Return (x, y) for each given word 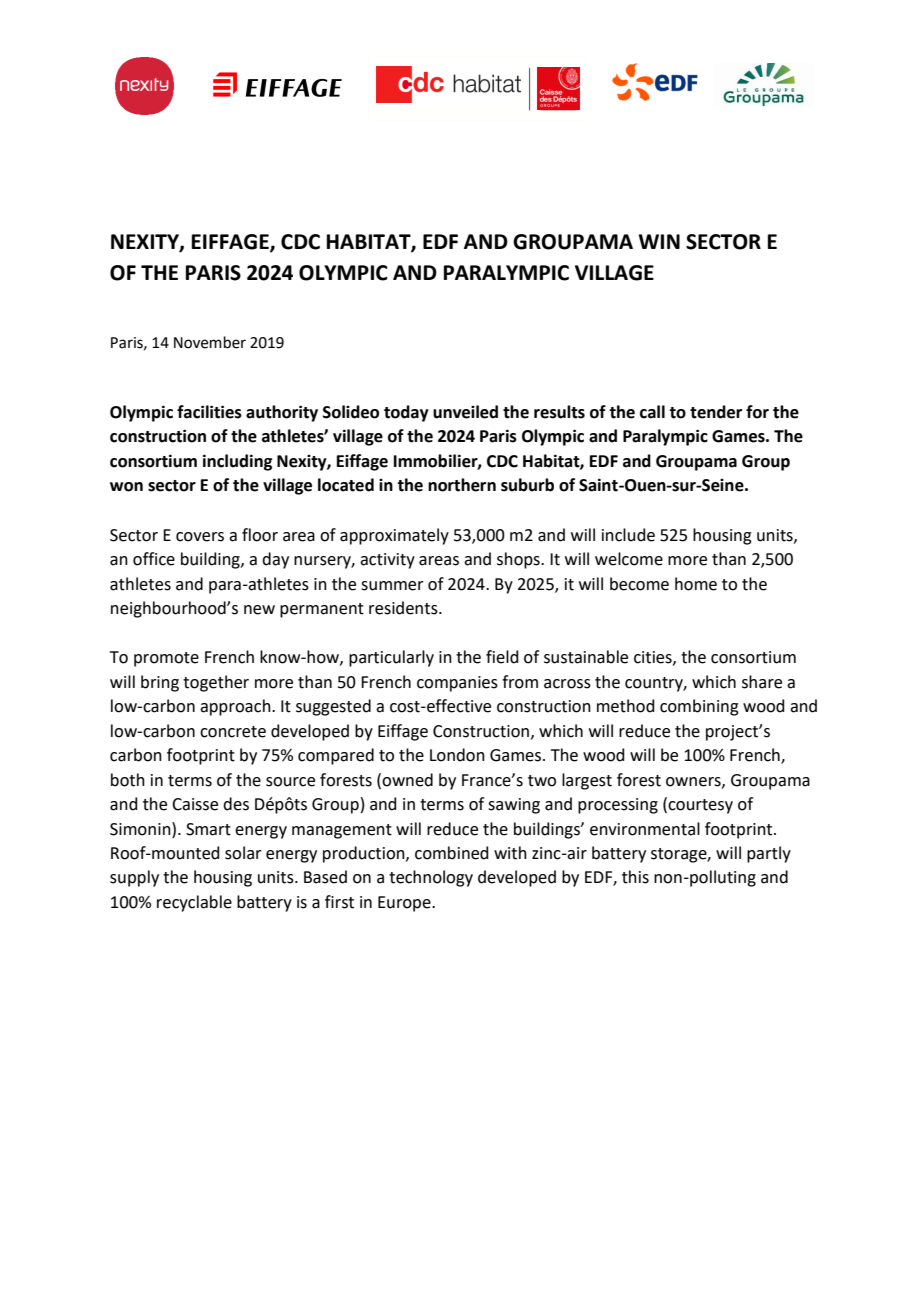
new (259, 610)
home (696, 584)
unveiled (465, 412)
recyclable (194, 903)
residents (404, 608)
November (210, 342)
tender (716, 412)
